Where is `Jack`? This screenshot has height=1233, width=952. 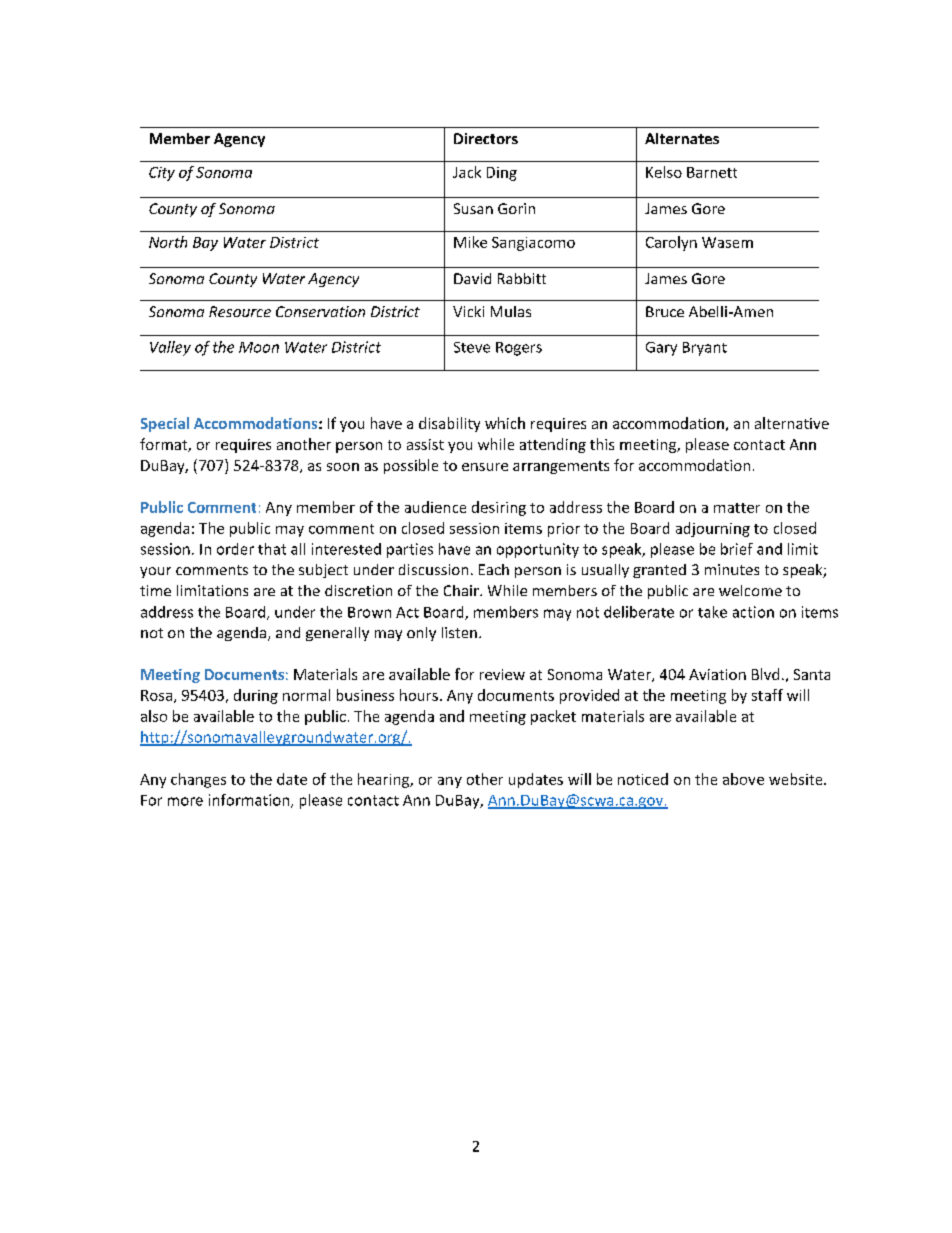
Jack is located at coordinates (467, 172).
